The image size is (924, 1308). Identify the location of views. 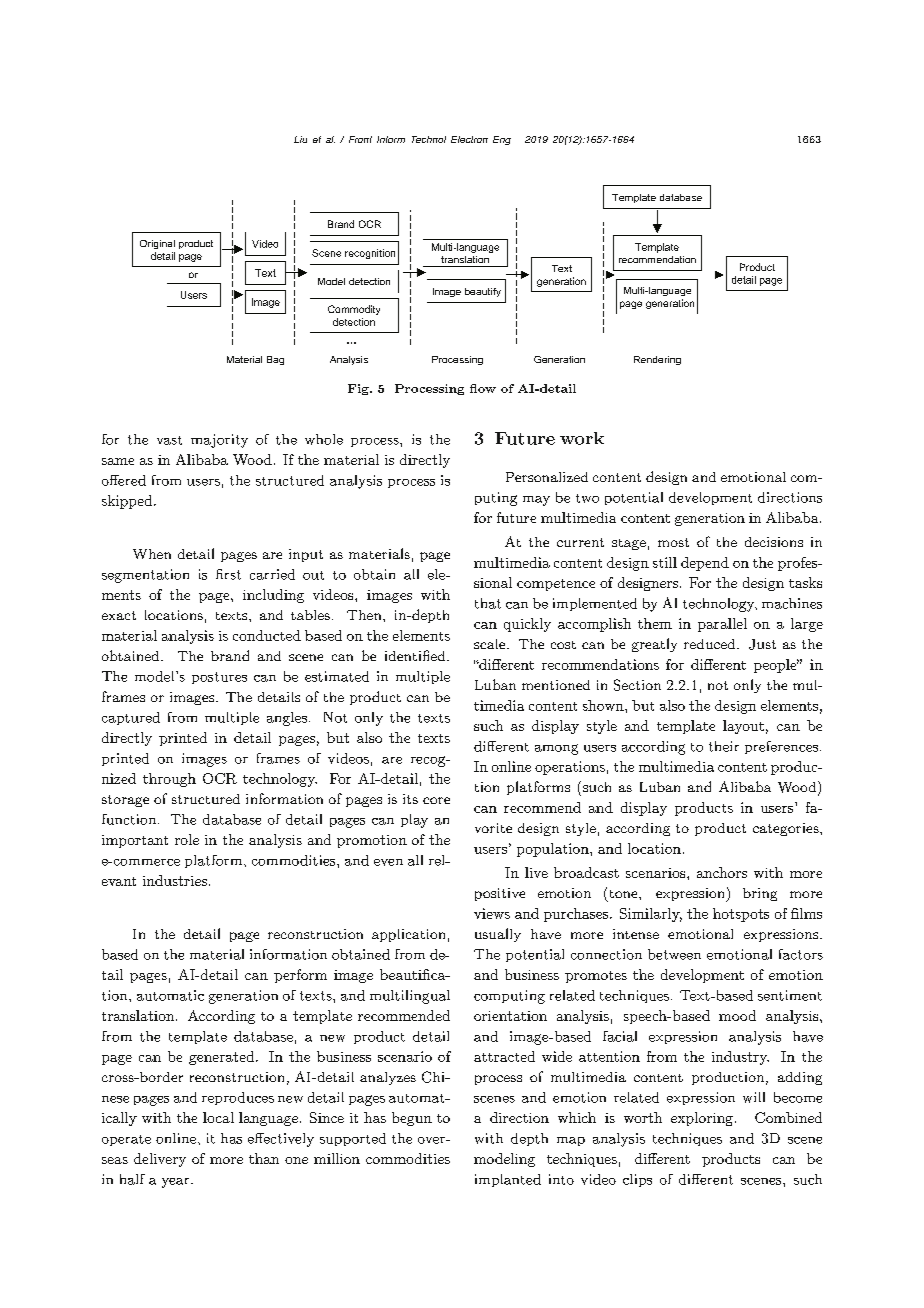
(492, 913).
